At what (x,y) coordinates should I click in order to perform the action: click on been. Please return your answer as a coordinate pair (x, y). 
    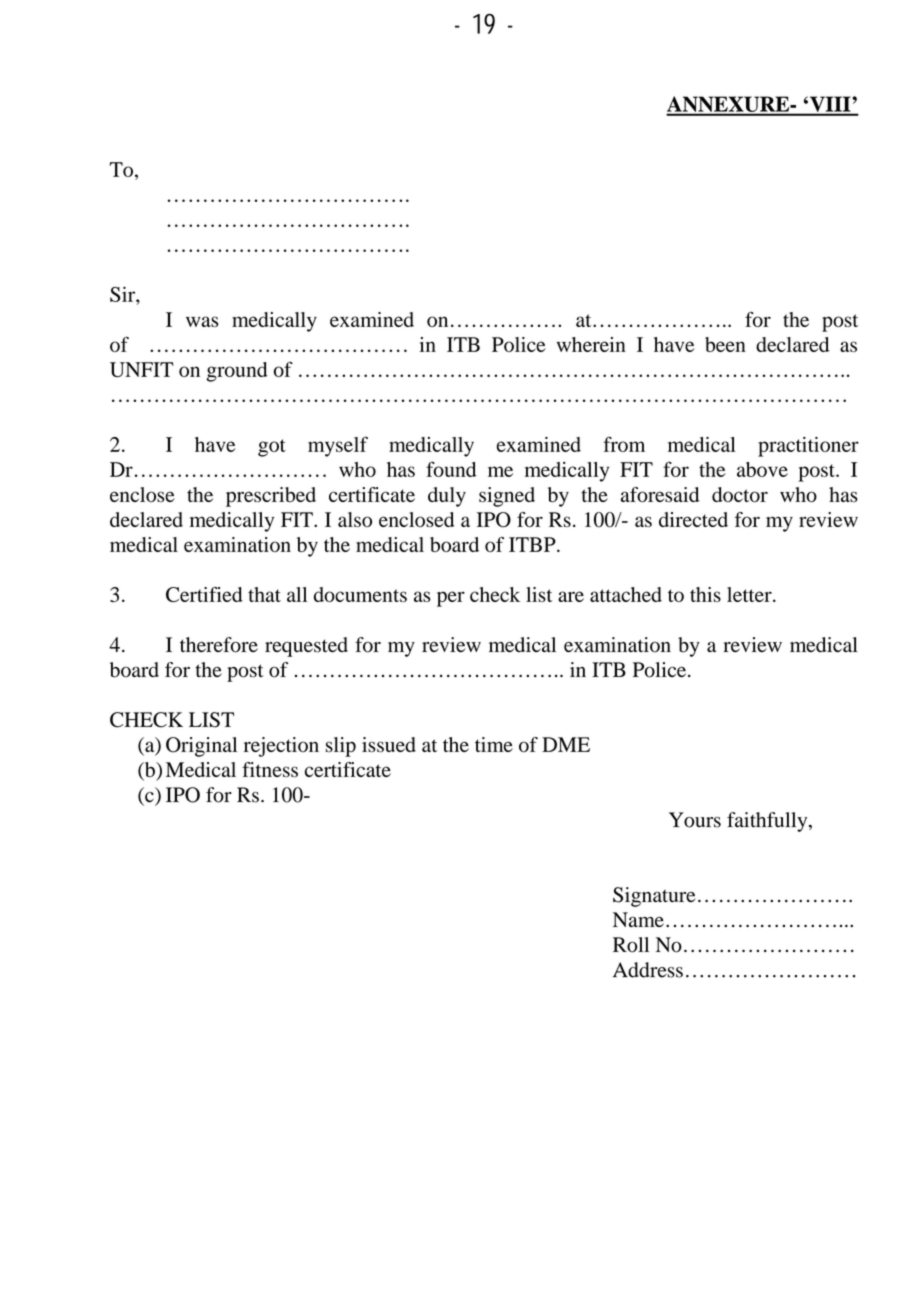
    Looking at the image, I should click on (725, 344).
